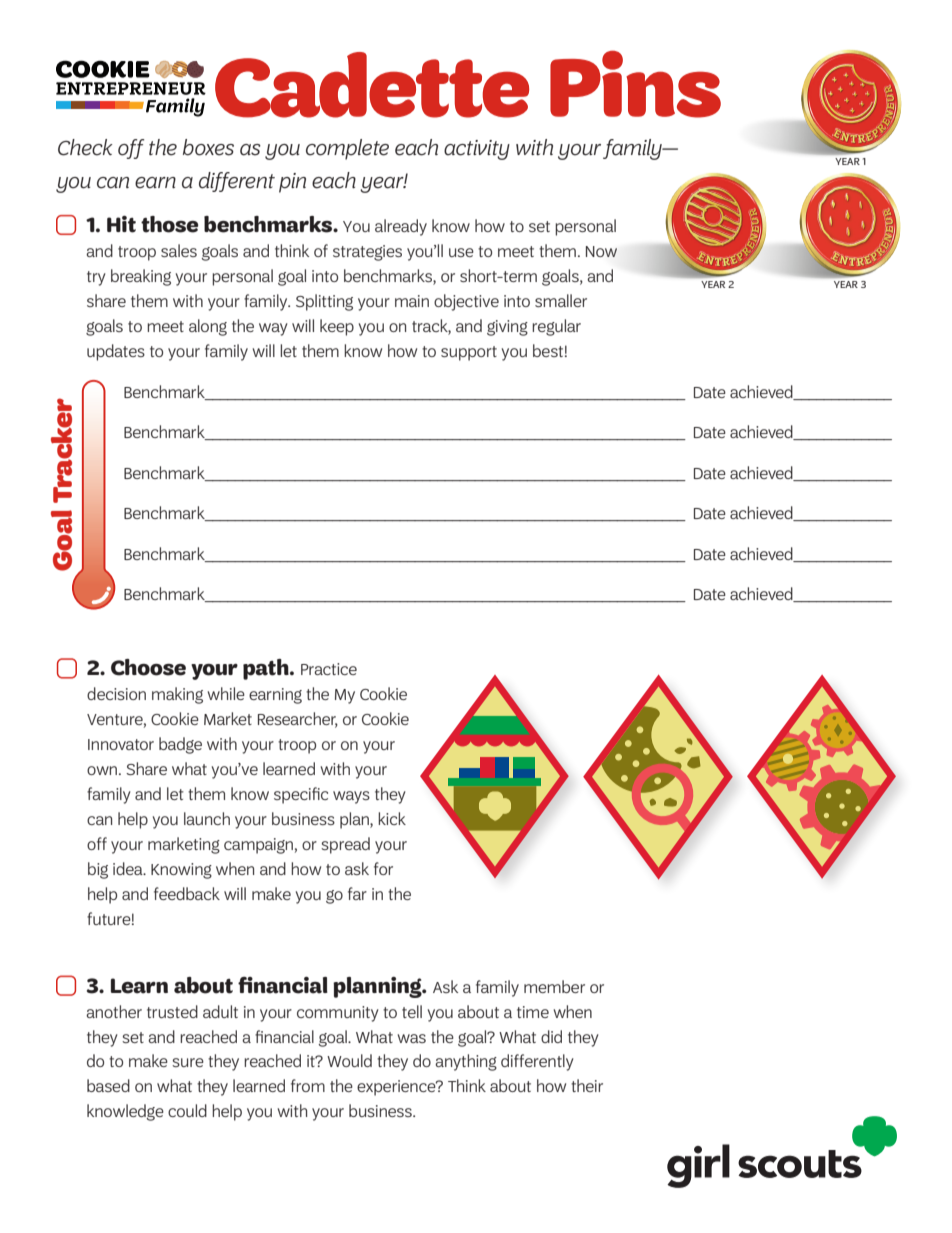 This screenshot has height=1233, width=952. I want to click on Practice, so click(329, 669).
